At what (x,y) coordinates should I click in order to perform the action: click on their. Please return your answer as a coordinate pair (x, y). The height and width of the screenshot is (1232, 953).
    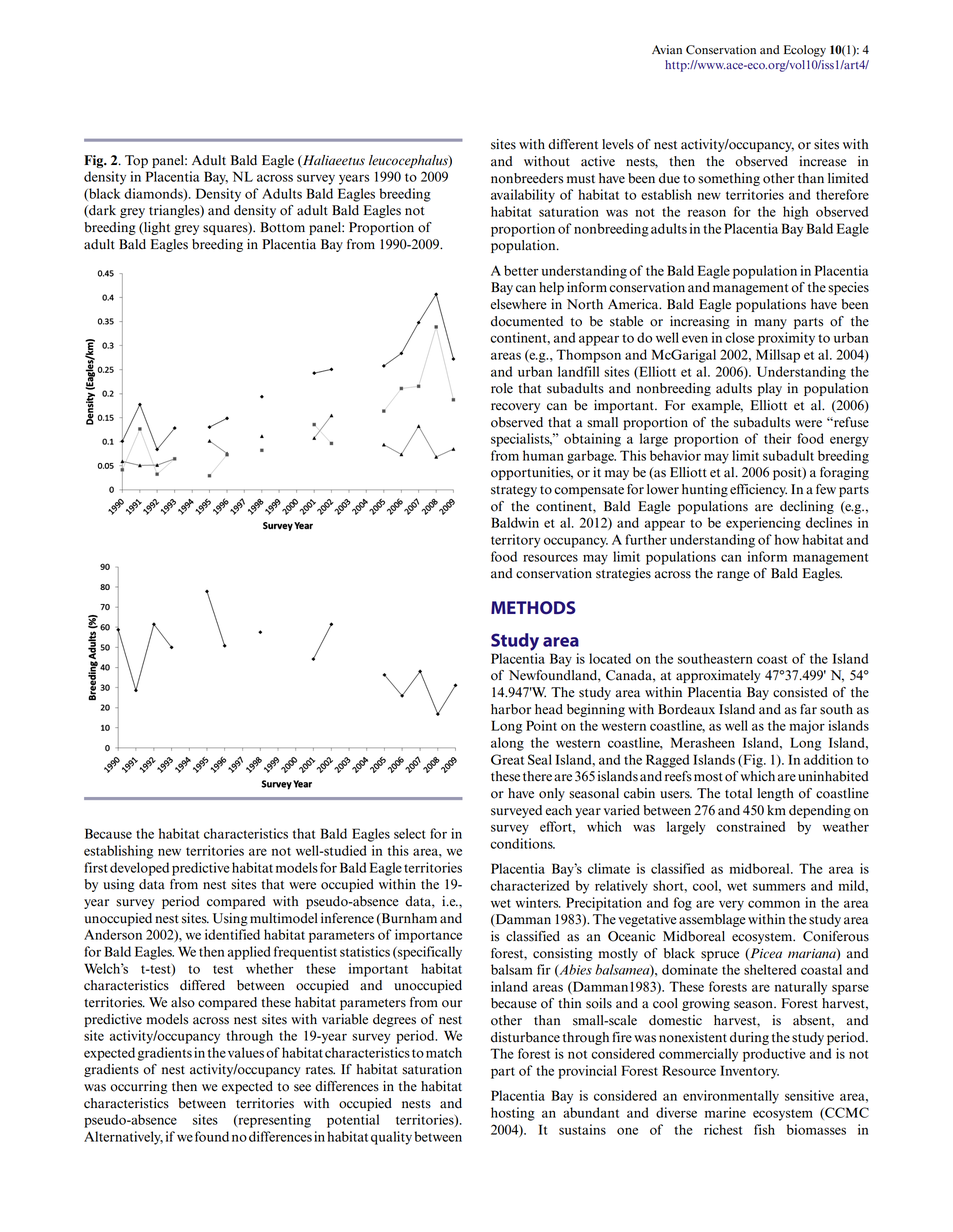
    Looking at the image, I should click on (777, 438).
